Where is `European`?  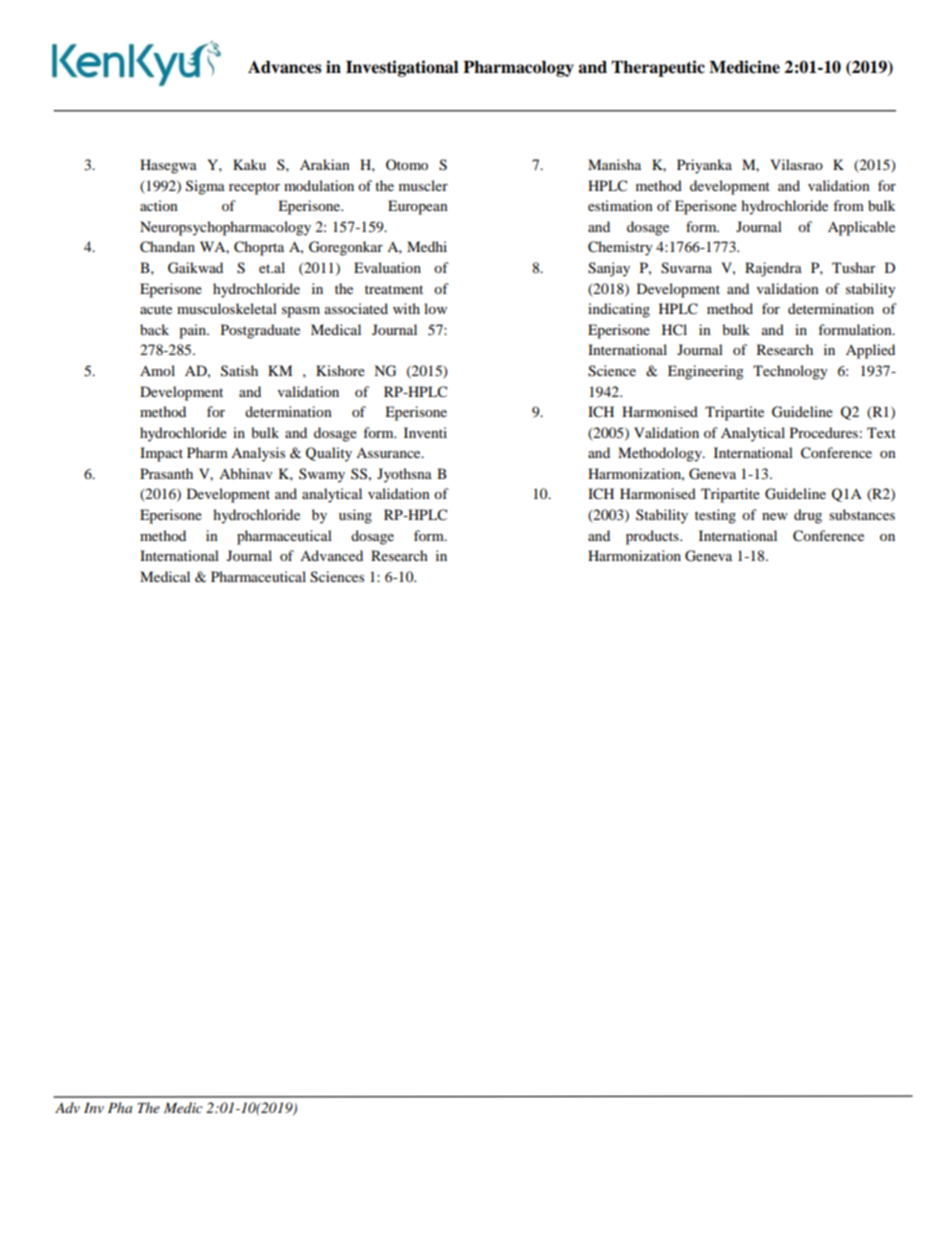 European is located at coordinates (418, 207).
